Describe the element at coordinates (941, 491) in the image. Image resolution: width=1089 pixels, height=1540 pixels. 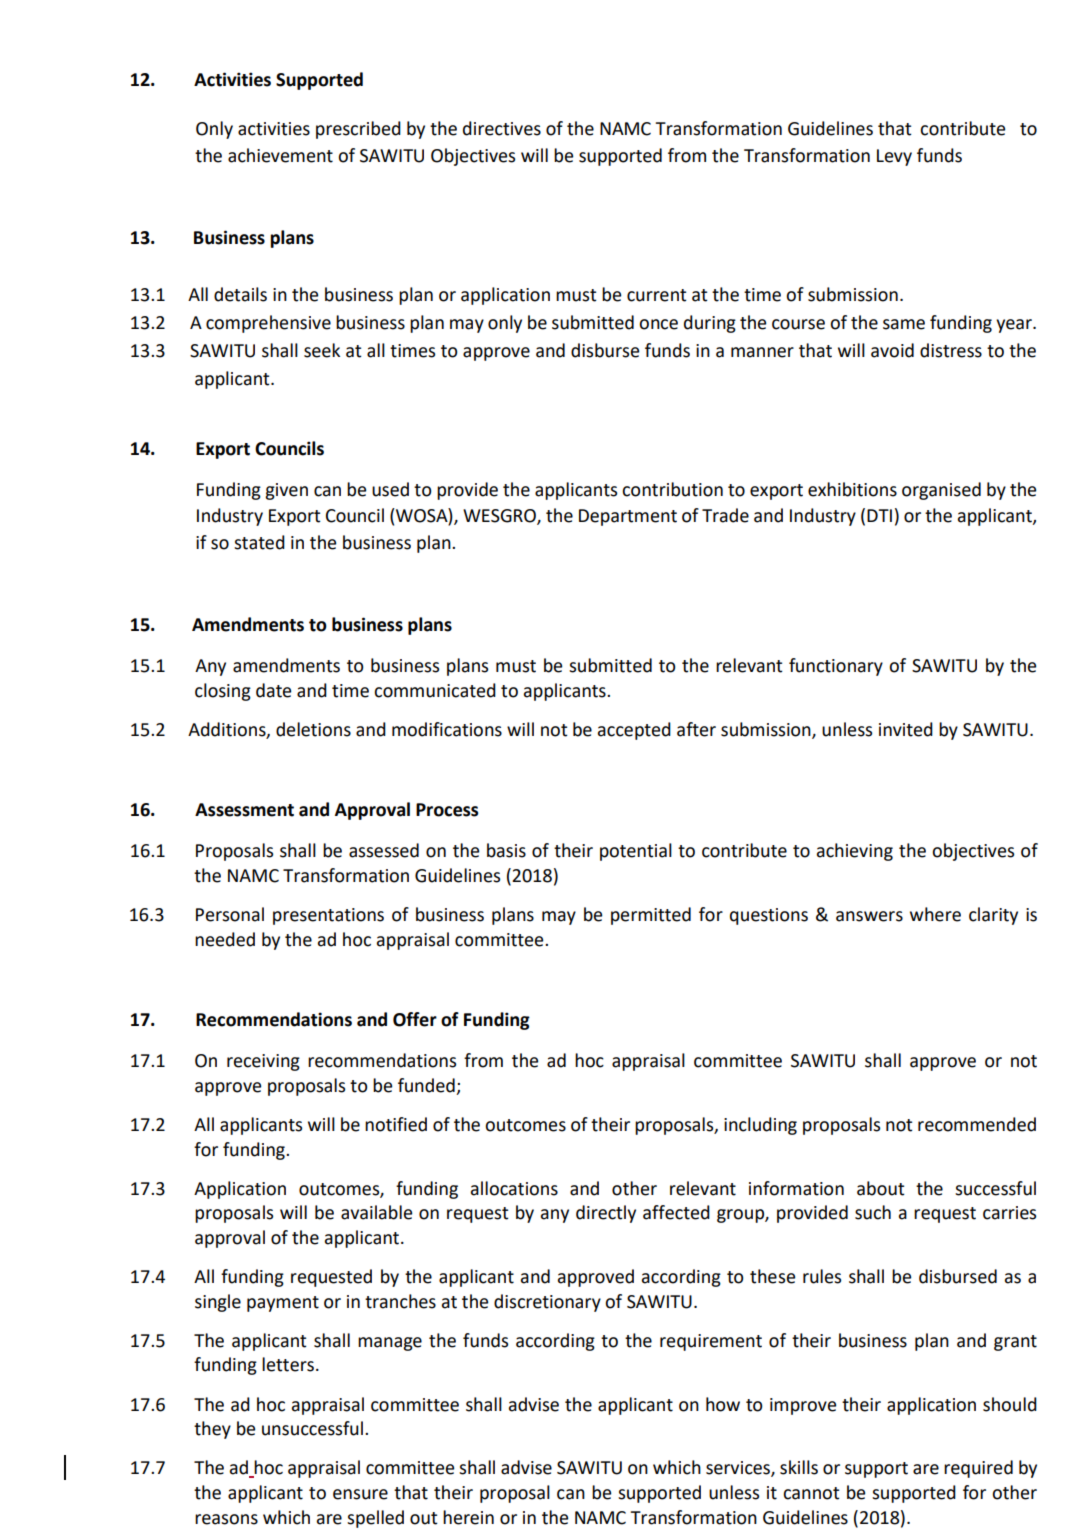
I see `organised` at that location.
